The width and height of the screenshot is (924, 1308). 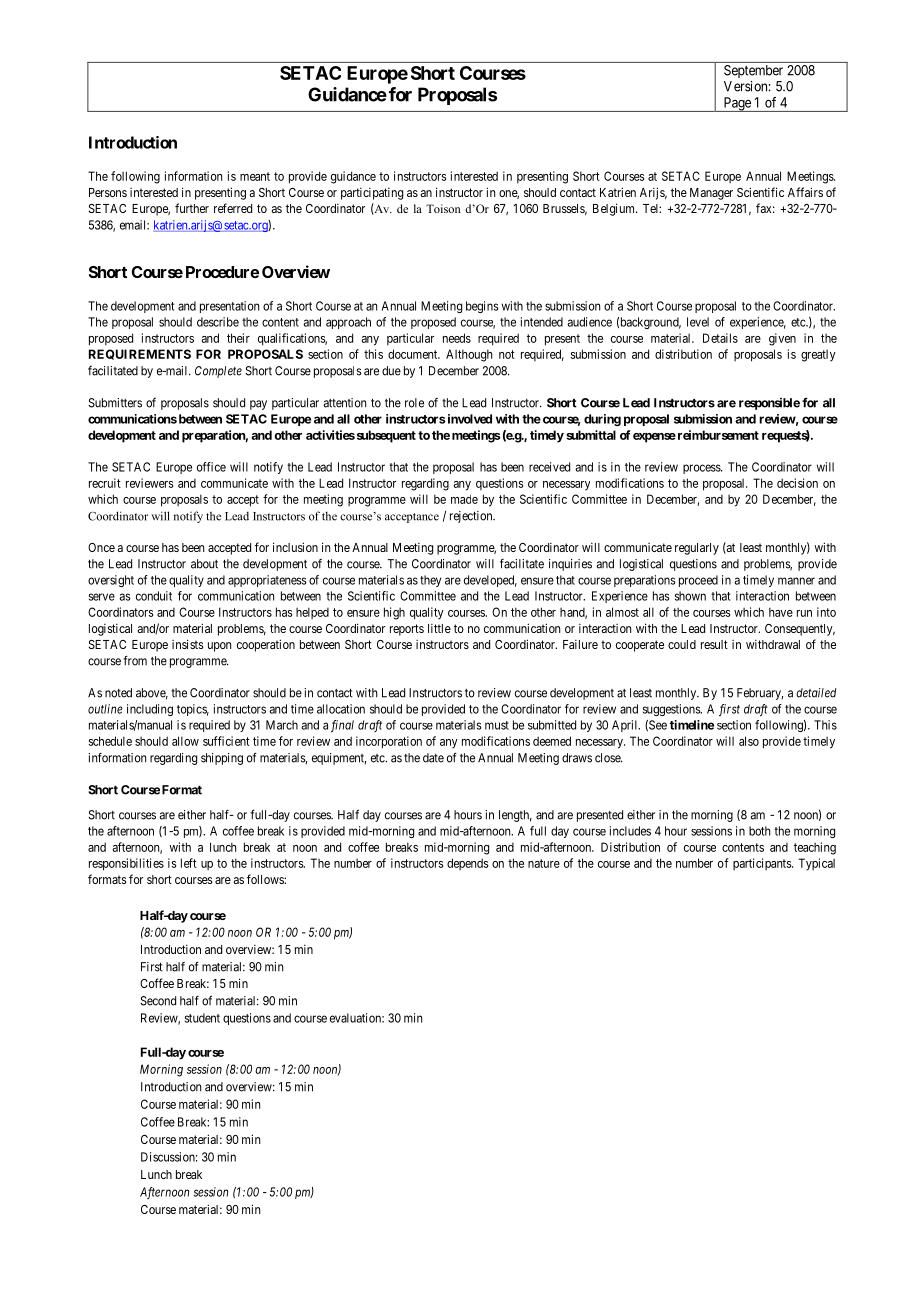 I want to click on participating, so click(x=372, y=194).
